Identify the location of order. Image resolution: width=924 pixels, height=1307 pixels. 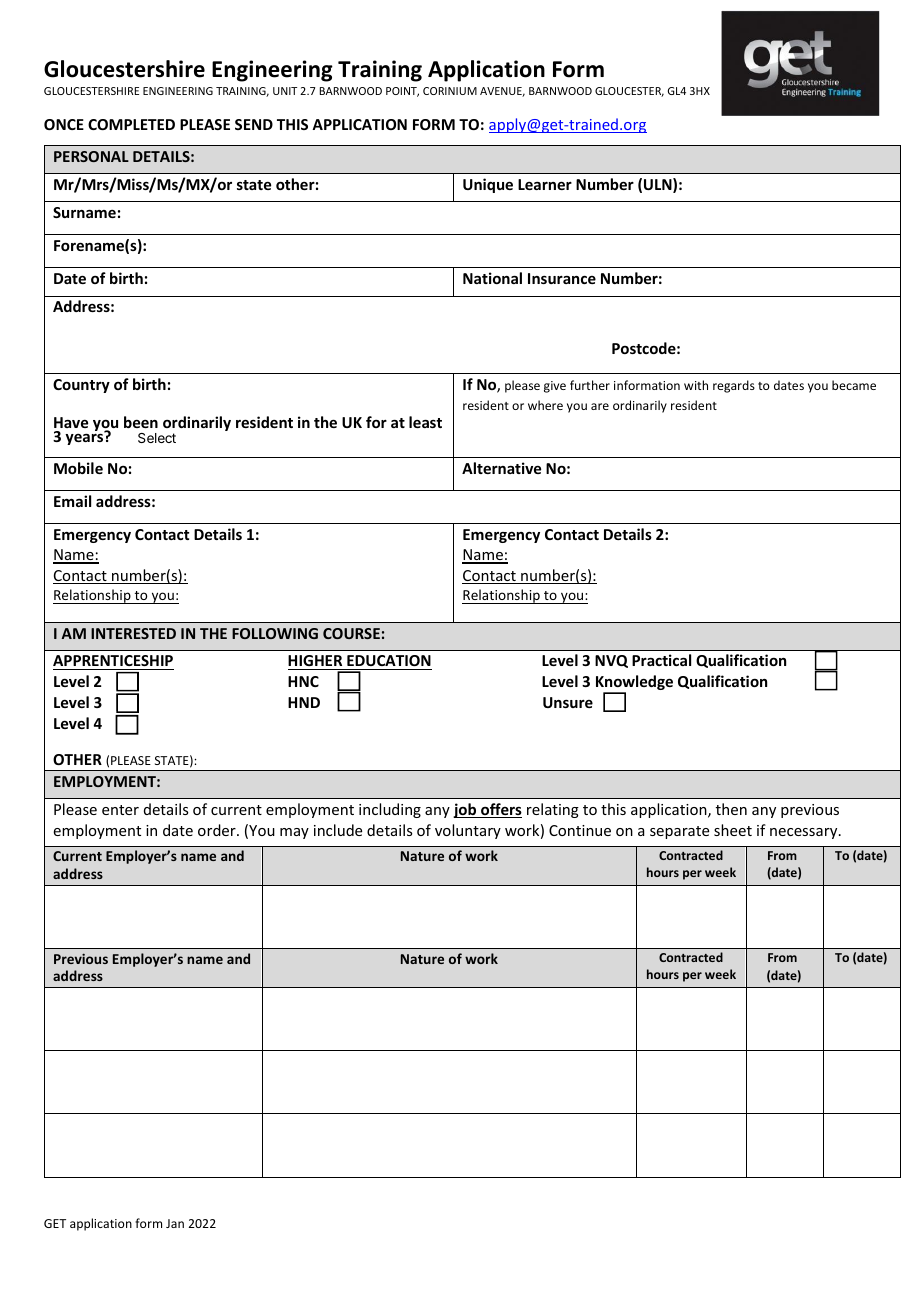
(218, 830).
